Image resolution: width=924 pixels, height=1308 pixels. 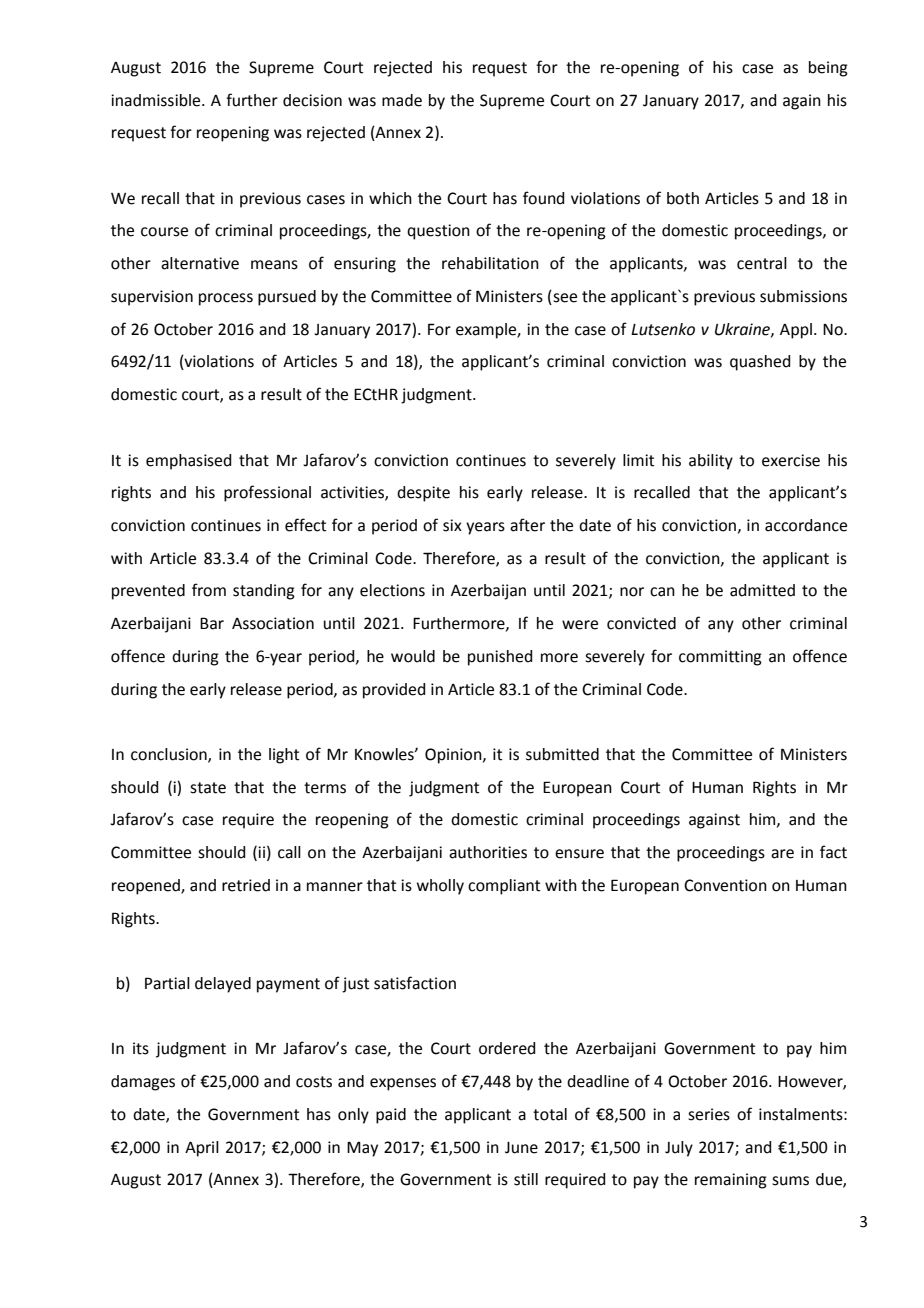 What do you see at coordinates (157, 100) in the screenshot?
I see `inadmissible` at bounding box center [157, 100].
